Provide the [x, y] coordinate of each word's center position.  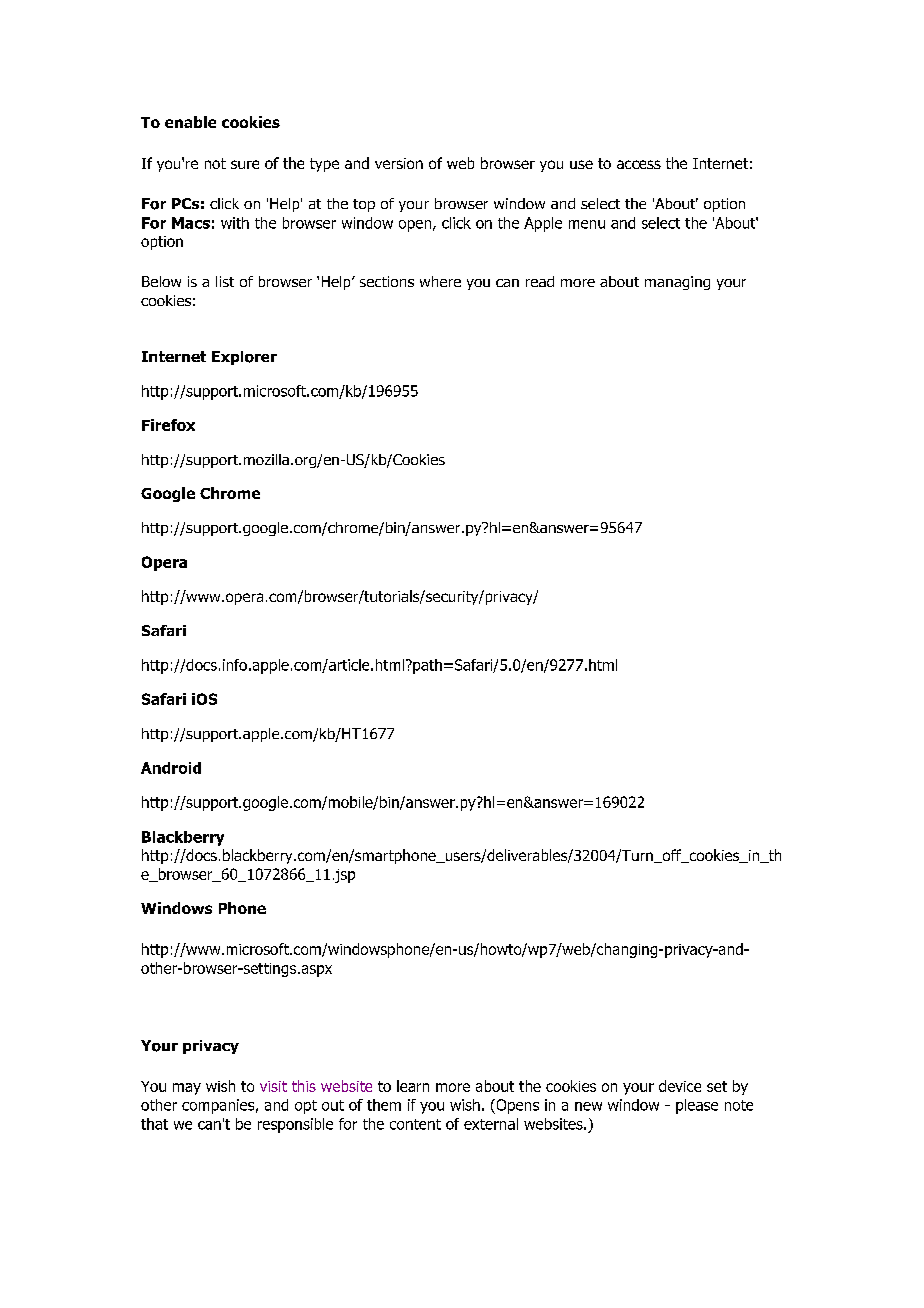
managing [677, 283]
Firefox [168, 425]
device [680, 1086]
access [639, 164]
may [187, 1089]
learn [413, 1086]
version [399, 163]
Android [171, 768]
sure [245, 164]
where [440, 281]
